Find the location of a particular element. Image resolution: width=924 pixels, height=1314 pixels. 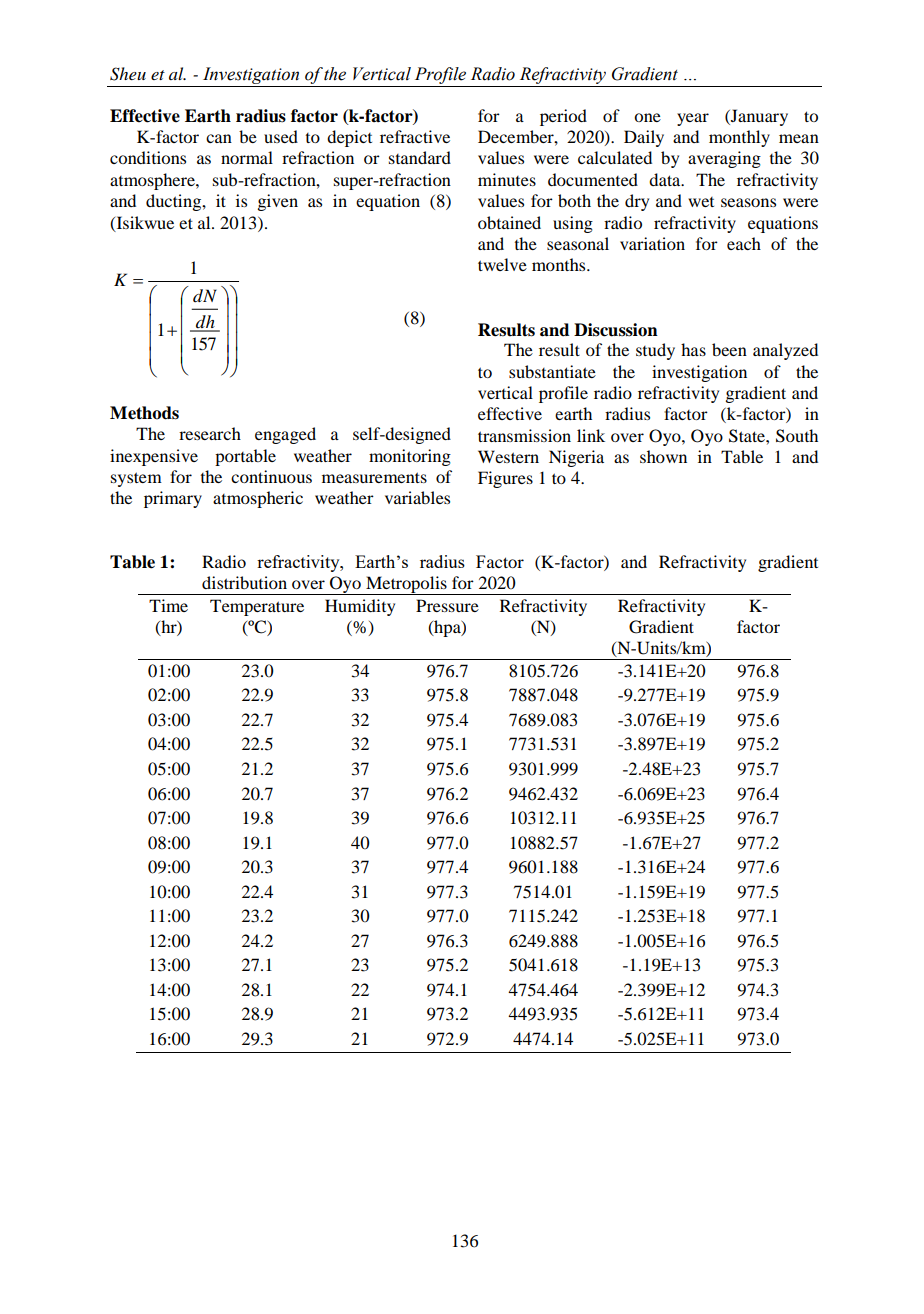

Methods is located at coordinates (144, 413).
